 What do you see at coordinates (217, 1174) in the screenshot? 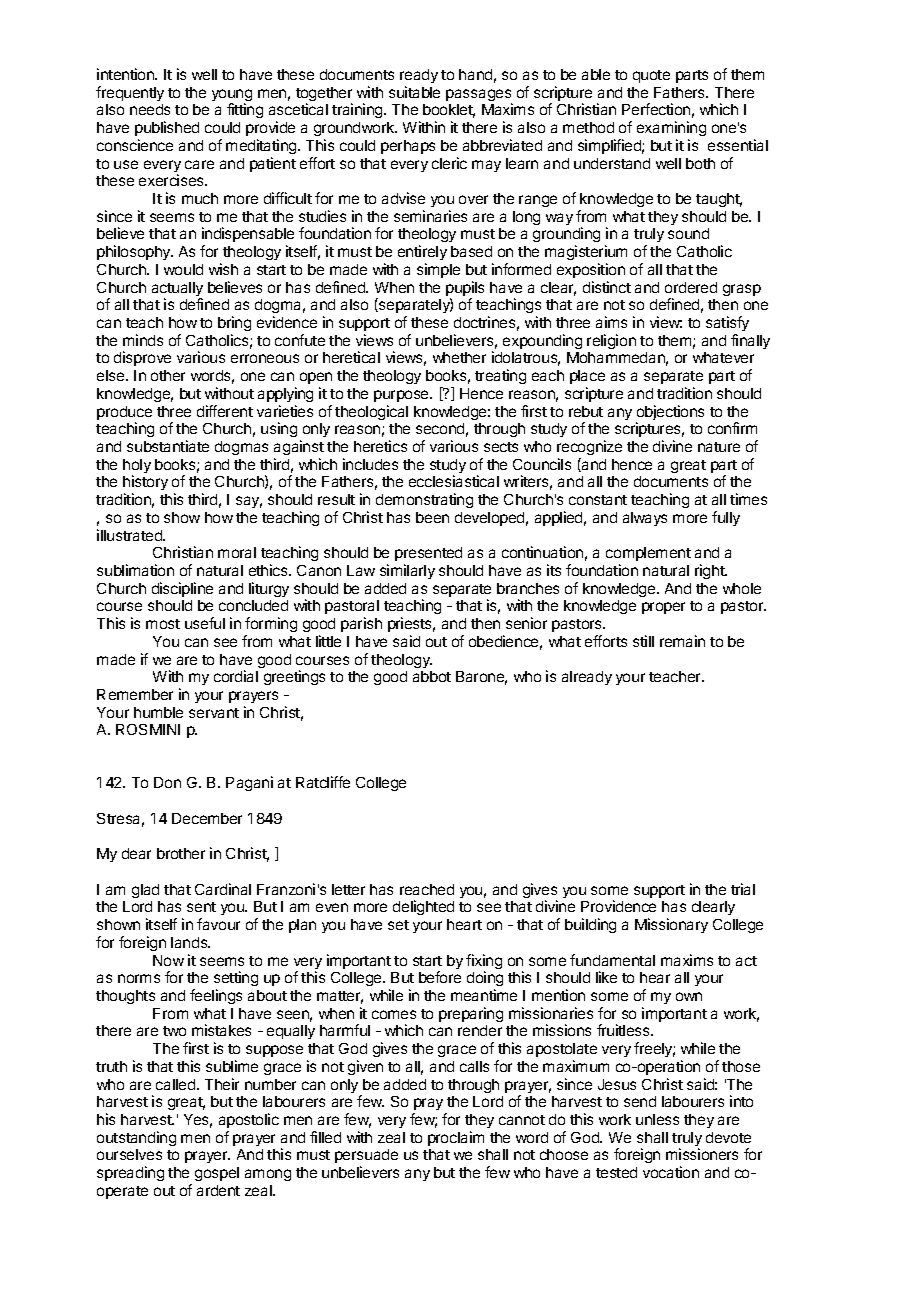
I see `gospel` at bounding box center [217, 1174].
